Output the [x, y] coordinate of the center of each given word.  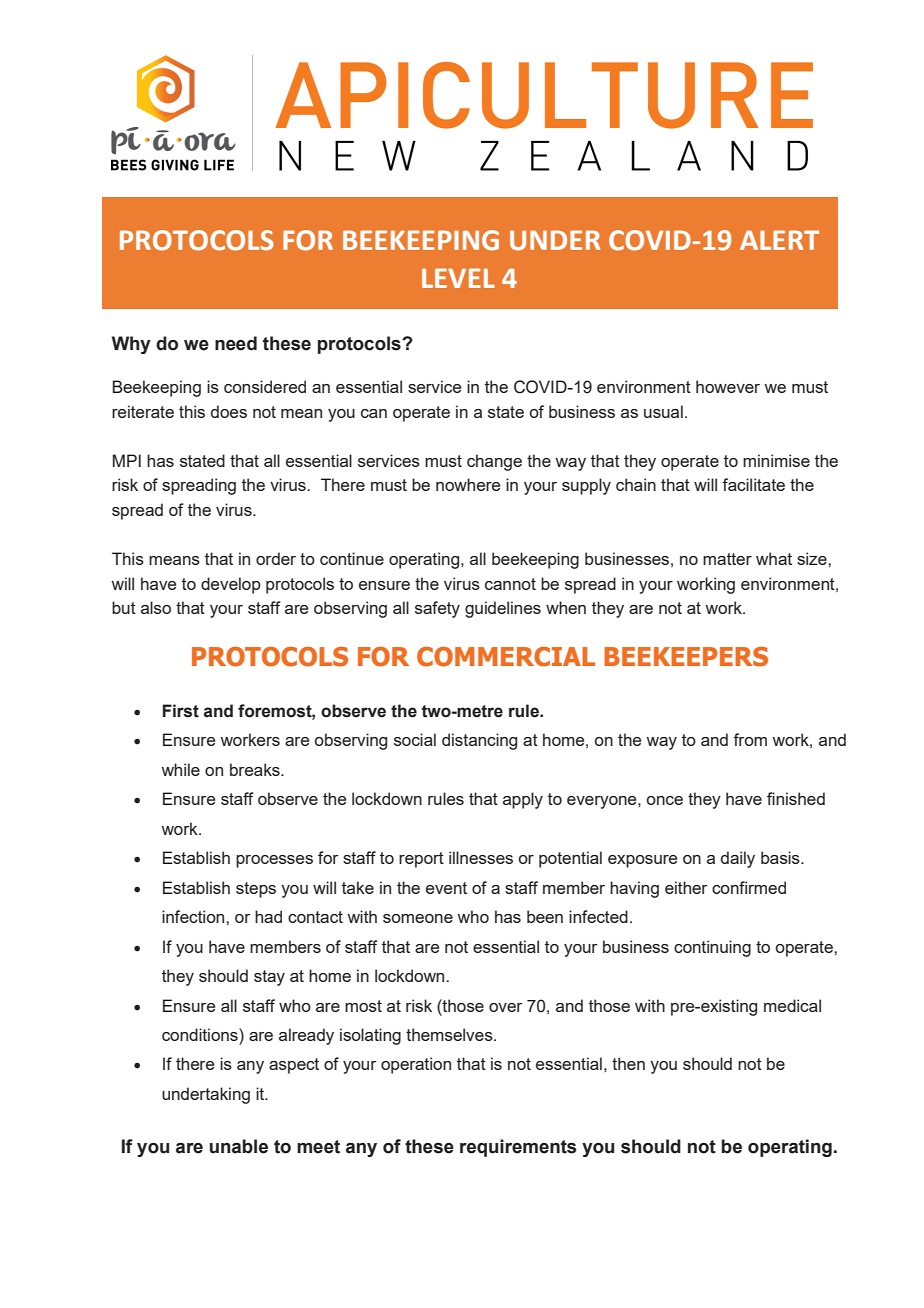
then [628, 1063]
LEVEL [458, 278]
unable [239, 1146]
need [236, 343]
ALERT [779, 240]
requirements [518, 1148]
